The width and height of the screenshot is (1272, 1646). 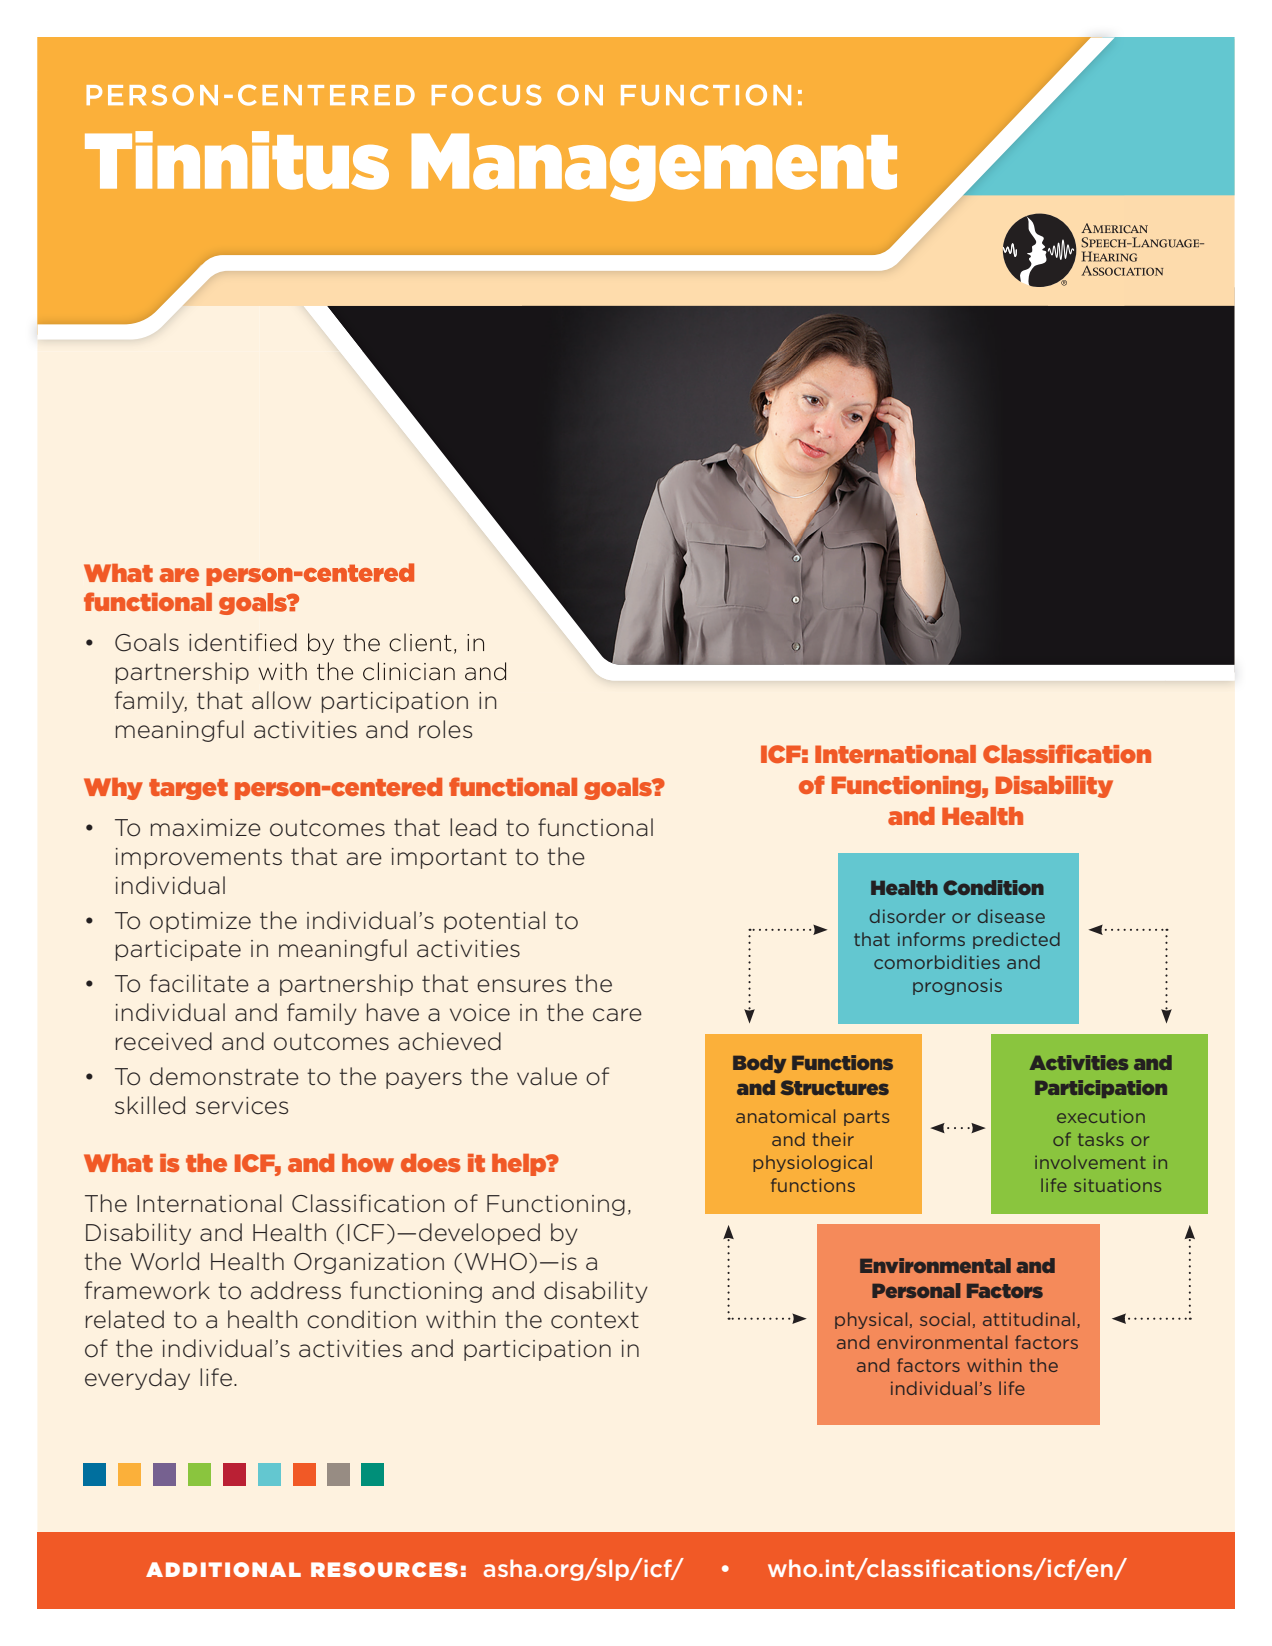 What do you see at coordinates (445, 729) in the screenshot?
I see `roles` at bounding box center [445, 729].
